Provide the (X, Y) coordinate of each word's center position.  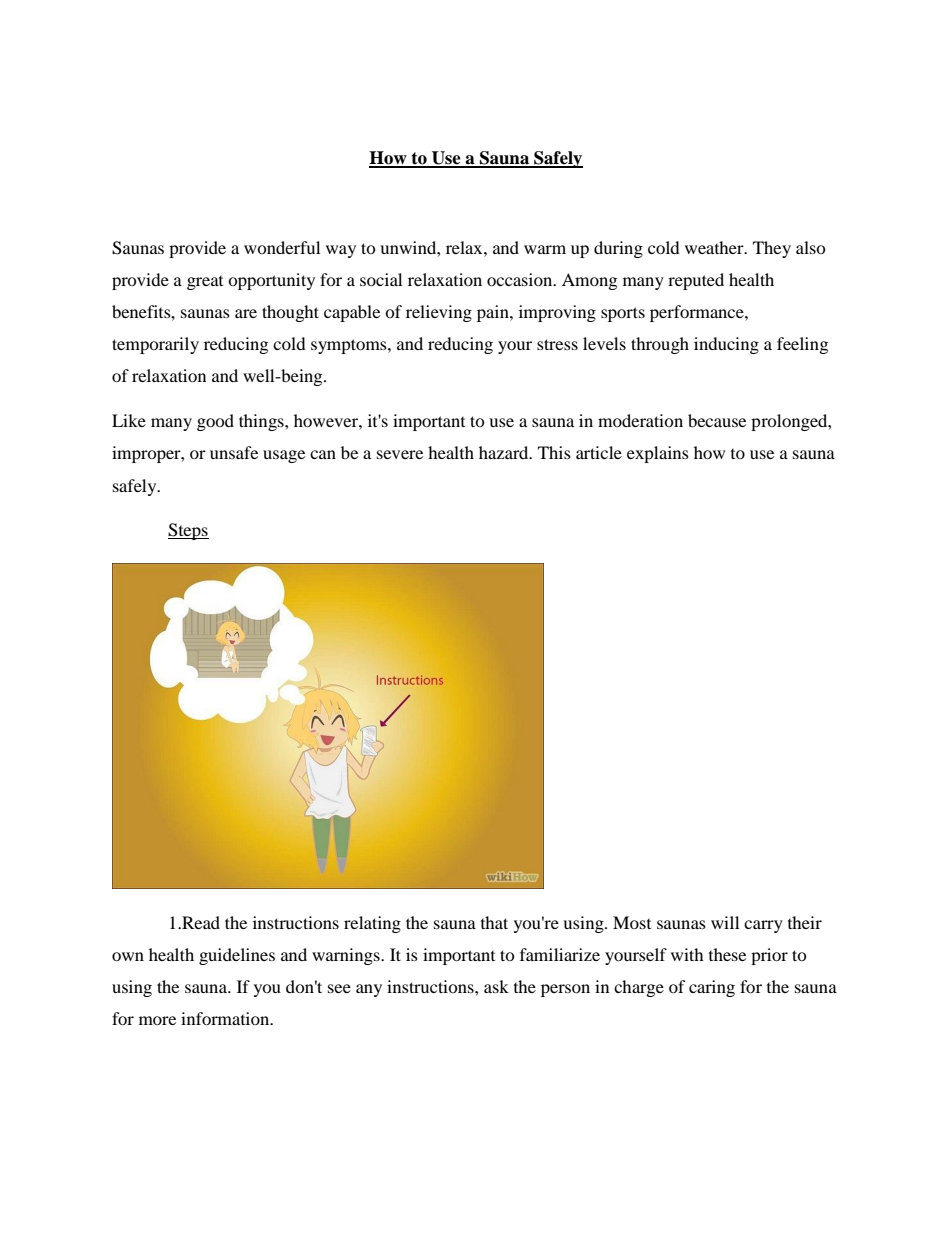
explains (658, 454)
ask (496, 986)
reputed (696, 281)
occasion (521, 279)
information (226, 1018)
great (205, 283)
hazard (505, 452)
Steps (188, 531)
